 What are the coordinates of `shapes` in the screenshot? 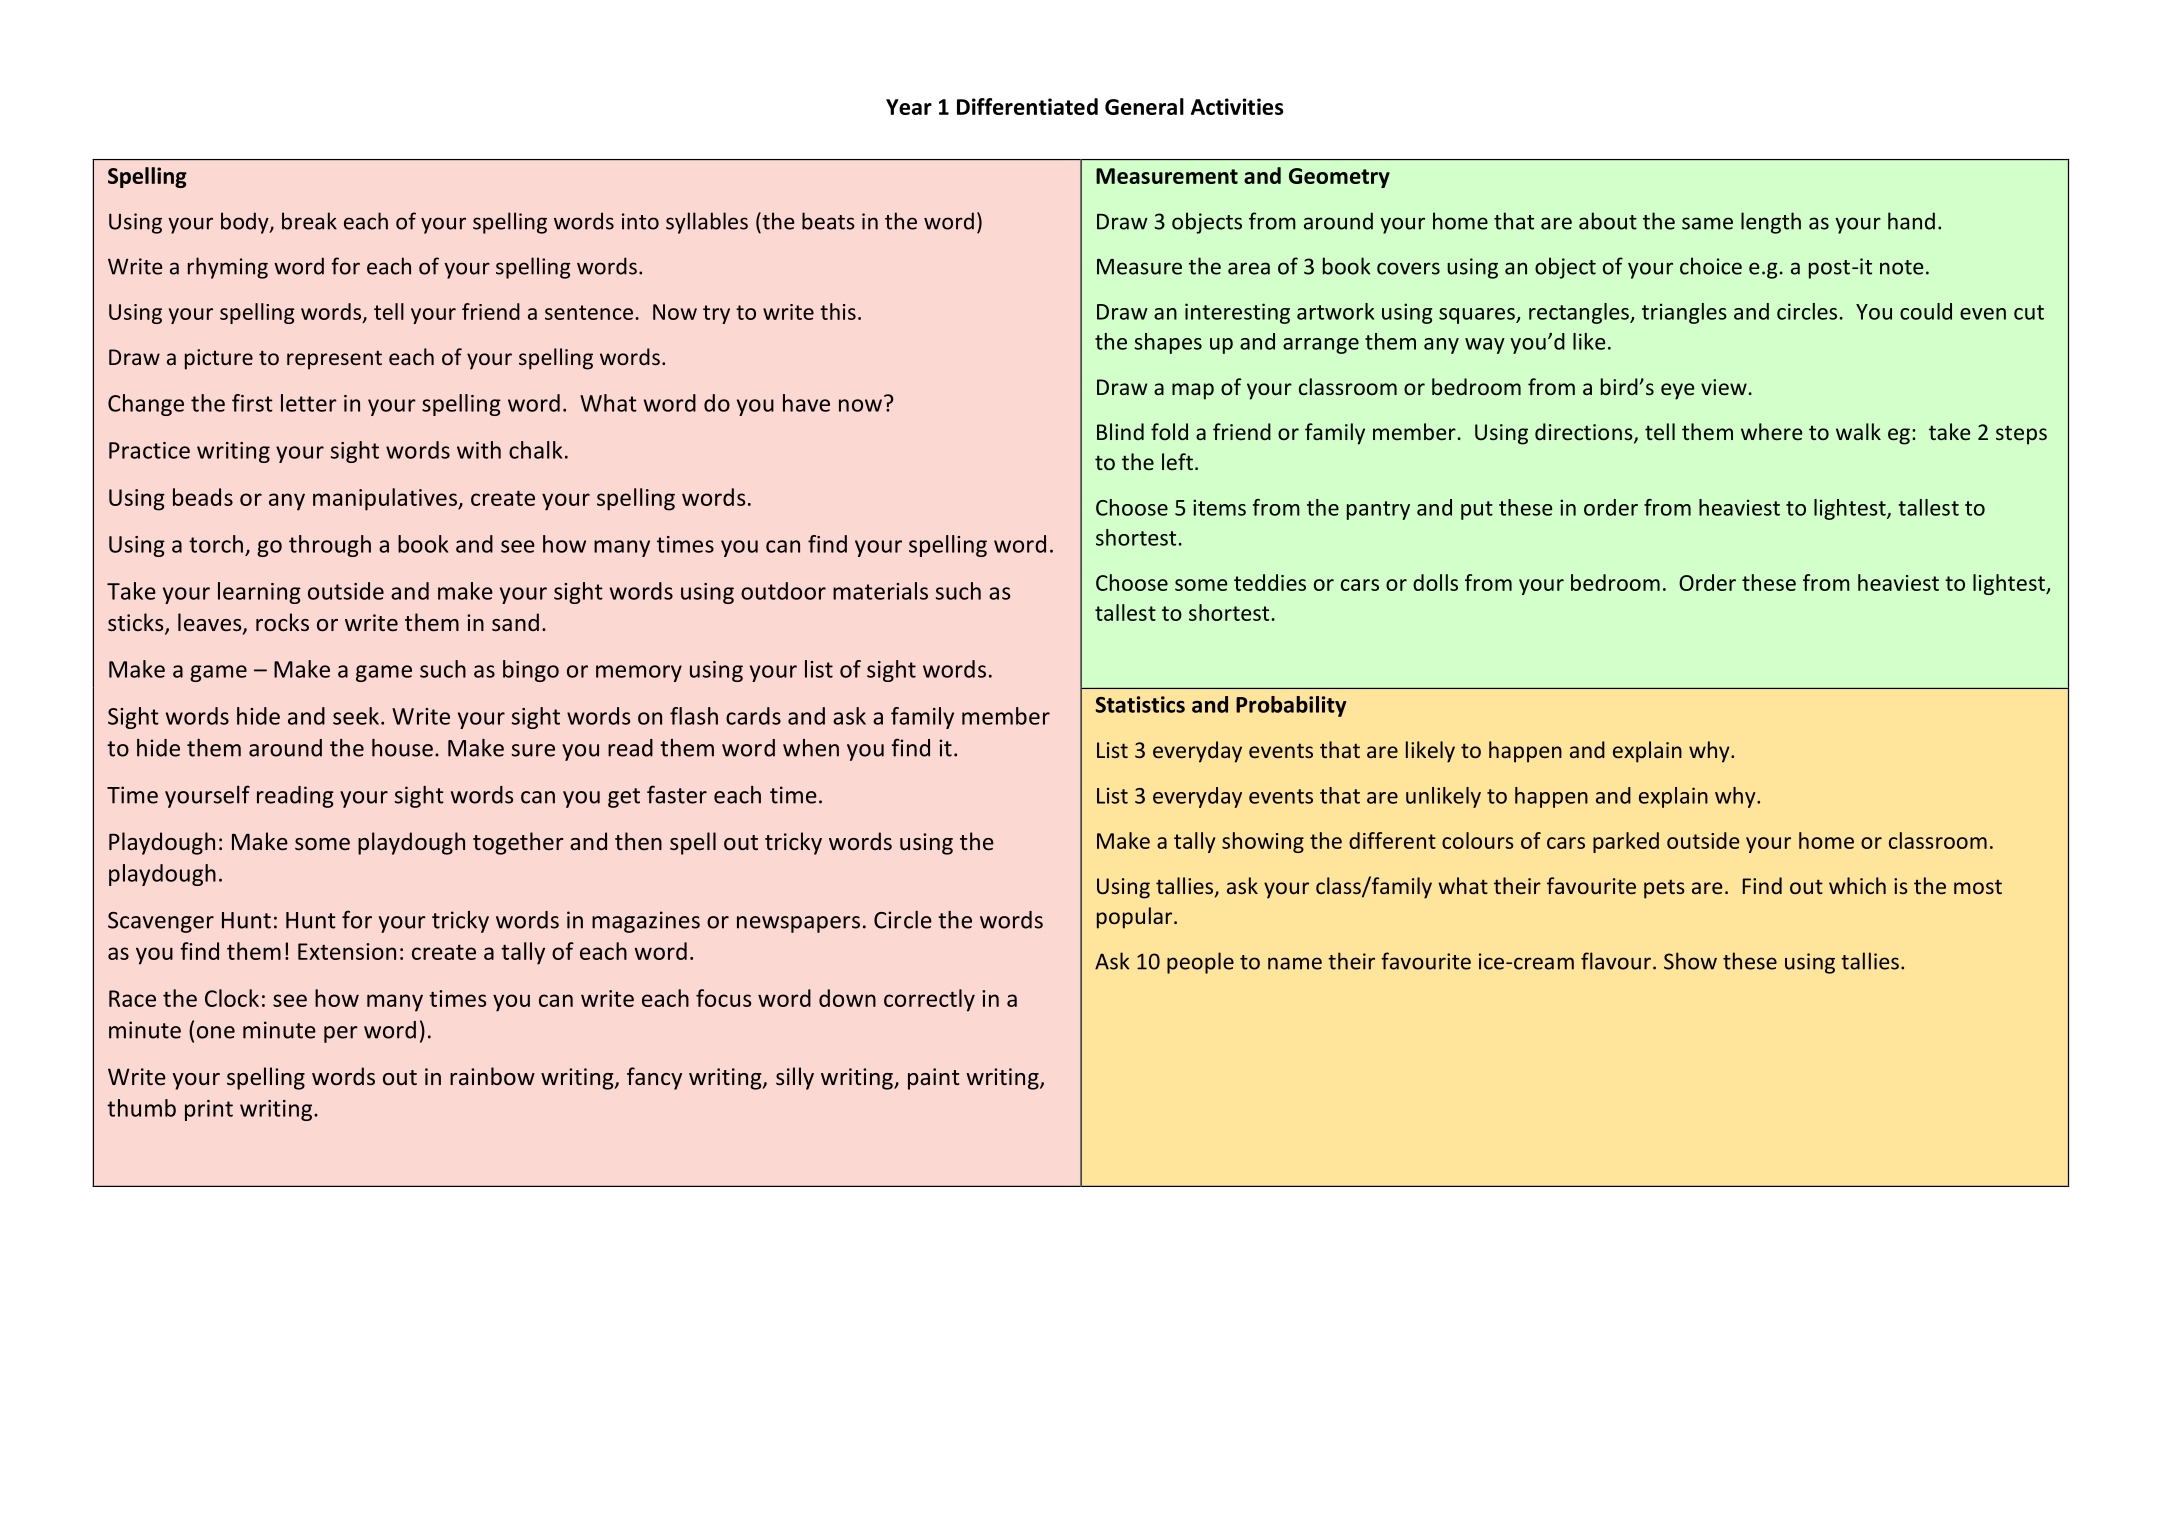 It's located at (1168, 343).
